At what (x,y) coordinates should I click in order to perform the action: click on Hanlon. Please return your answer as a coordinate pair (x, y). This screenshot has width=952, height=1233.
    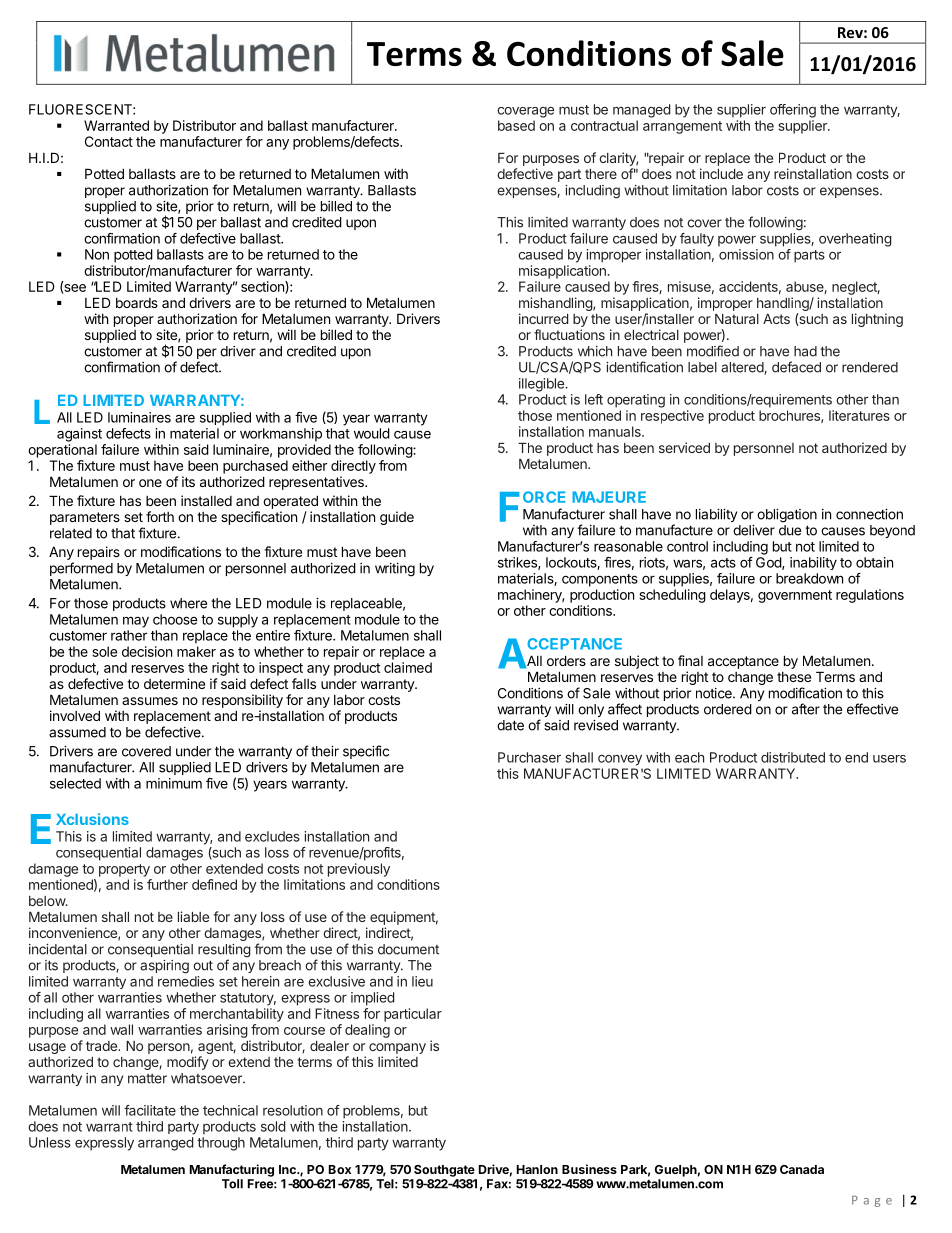
    Looking at the image, I should click on (537, 1169).
